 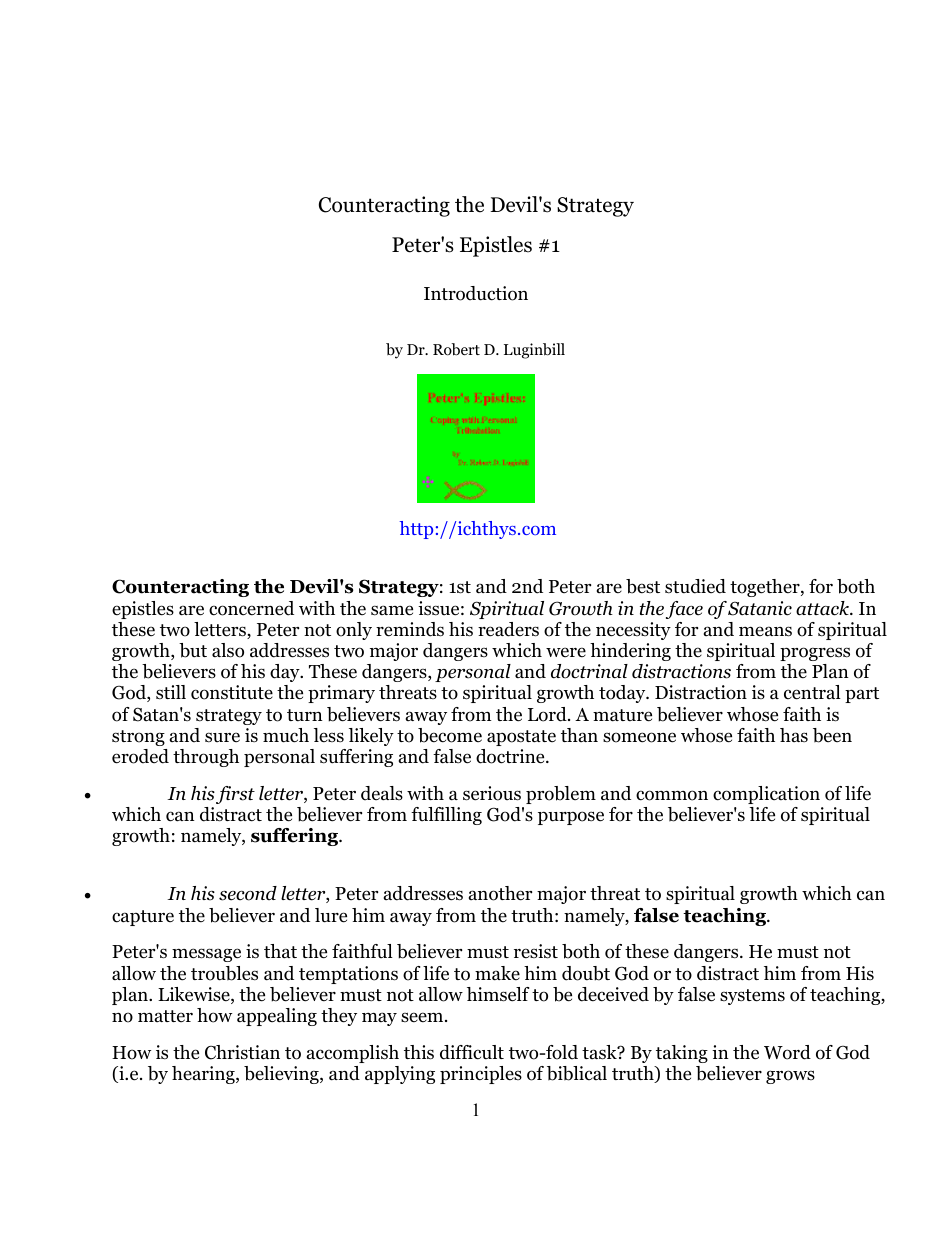 I want to click on concerned, so click(x=251, y=608).
